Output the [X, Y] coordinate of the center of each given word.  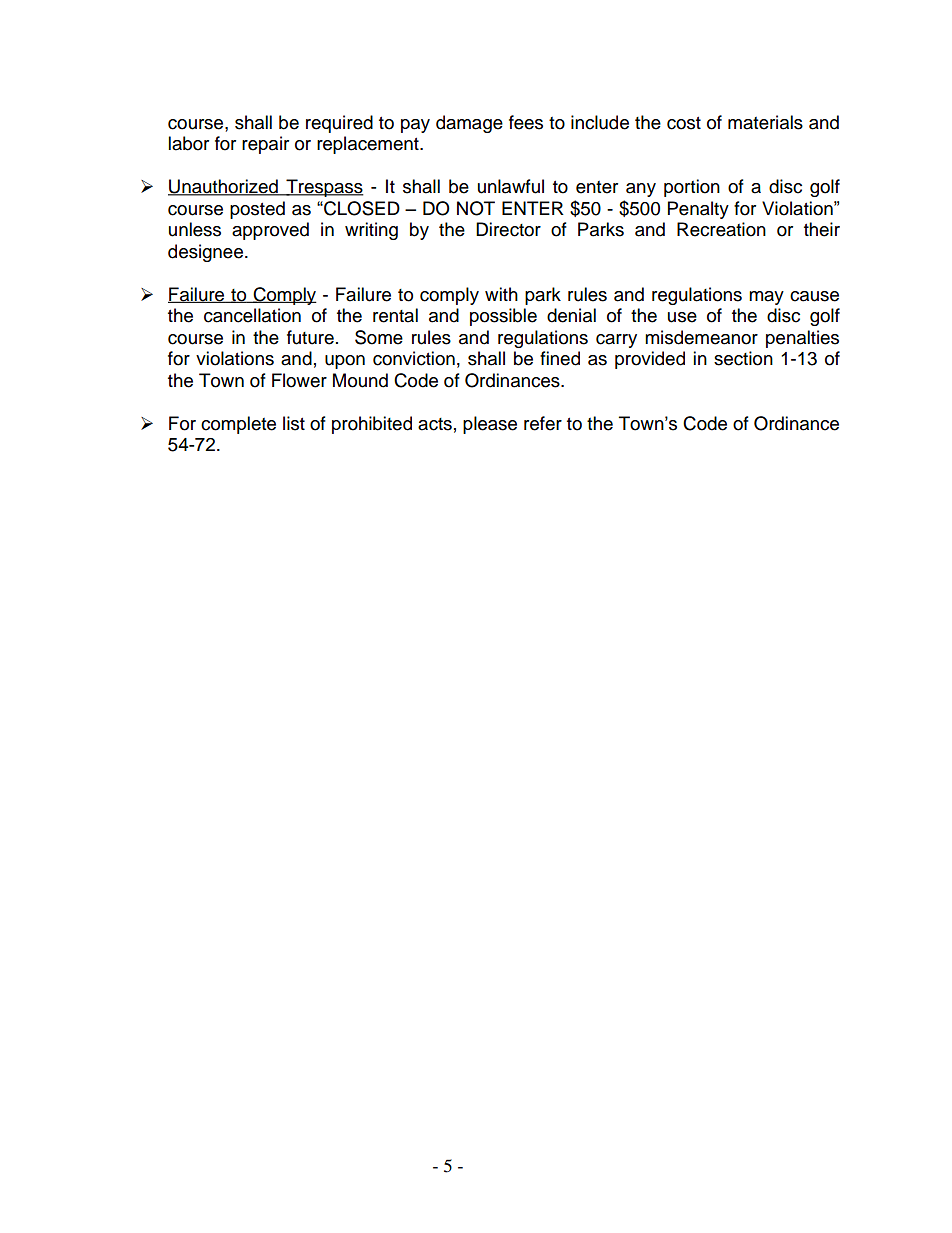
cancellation [252, 315]
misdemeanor [701, 337]
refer [543, 423]
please [490, 425]
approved [270, 231]
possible [503, 317]
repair [265, 145]
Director [508, 229]
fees [526, 122]
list [294, 423]
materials [765, 122]
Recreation [721, 229]
